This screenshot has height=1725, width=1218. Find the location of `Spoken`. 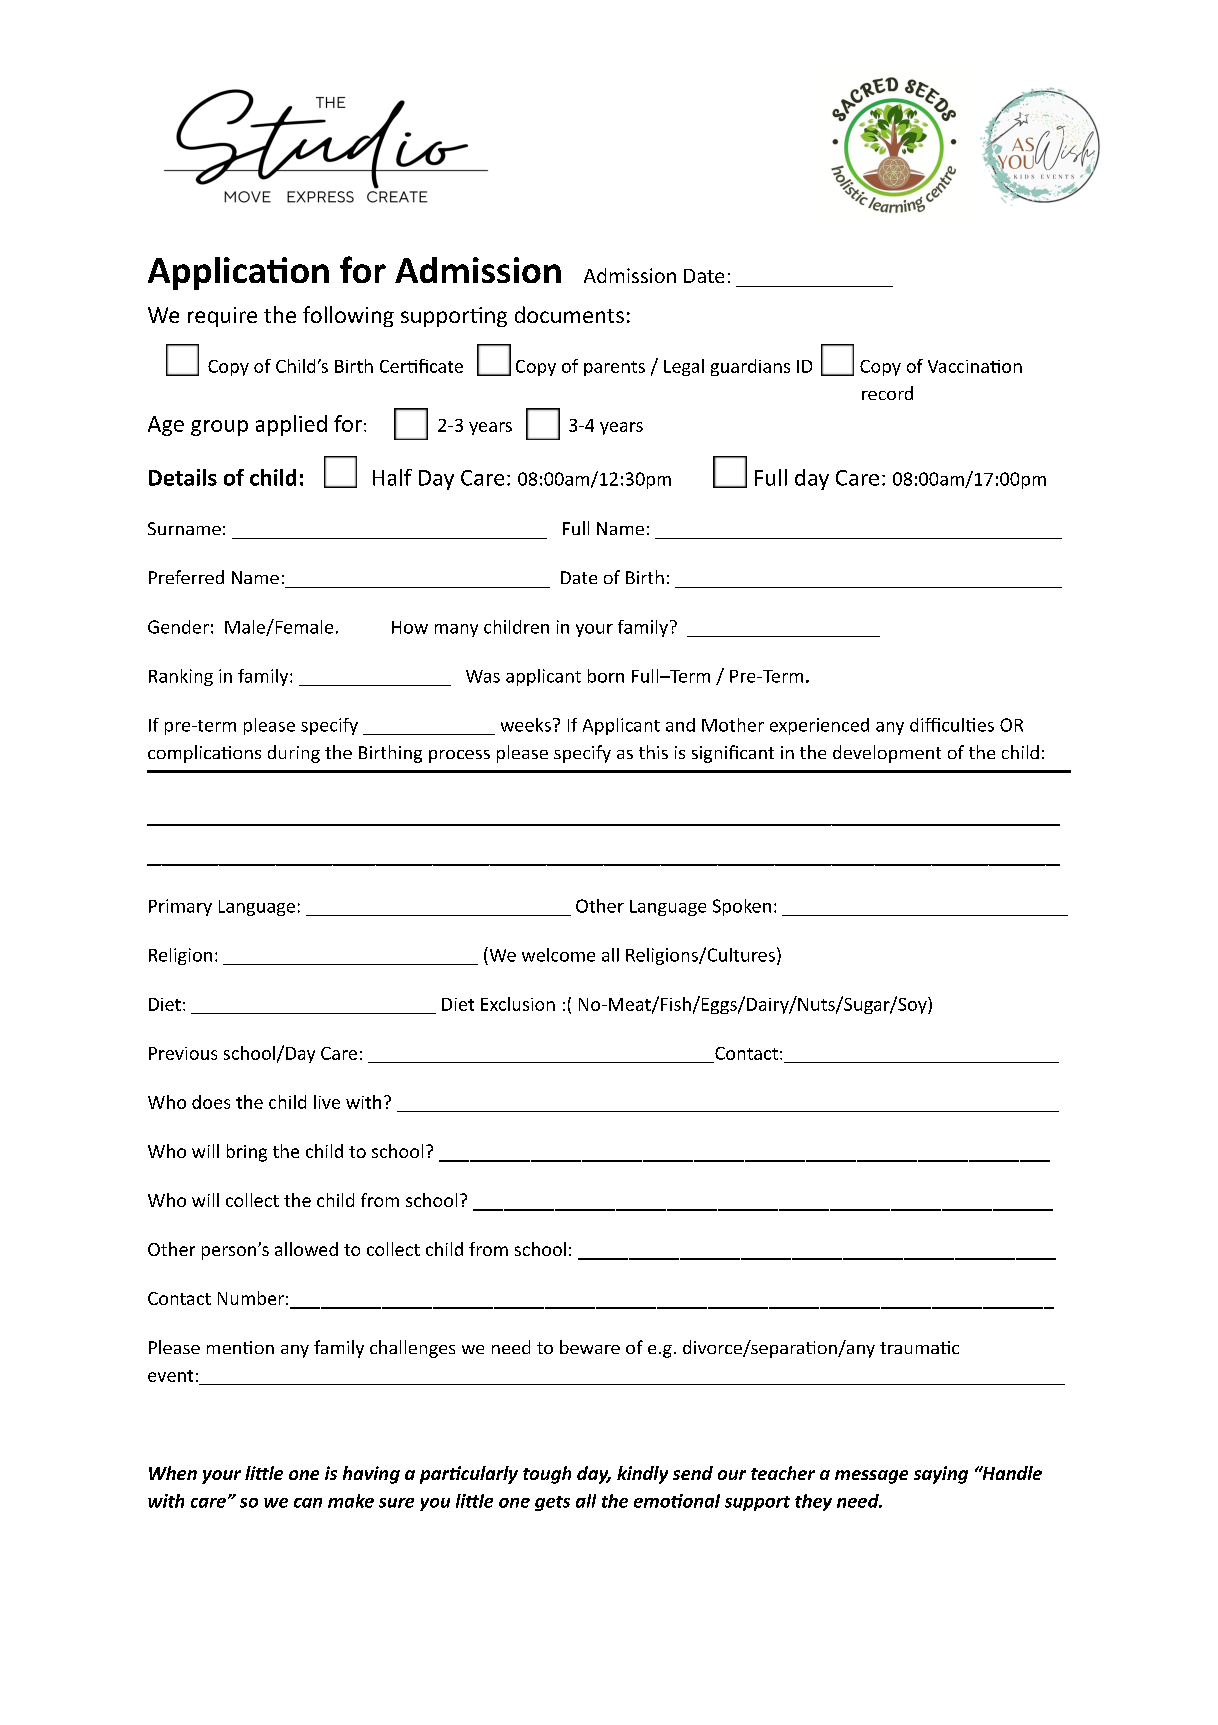

Spoken is located at coordinates (742, 907).
